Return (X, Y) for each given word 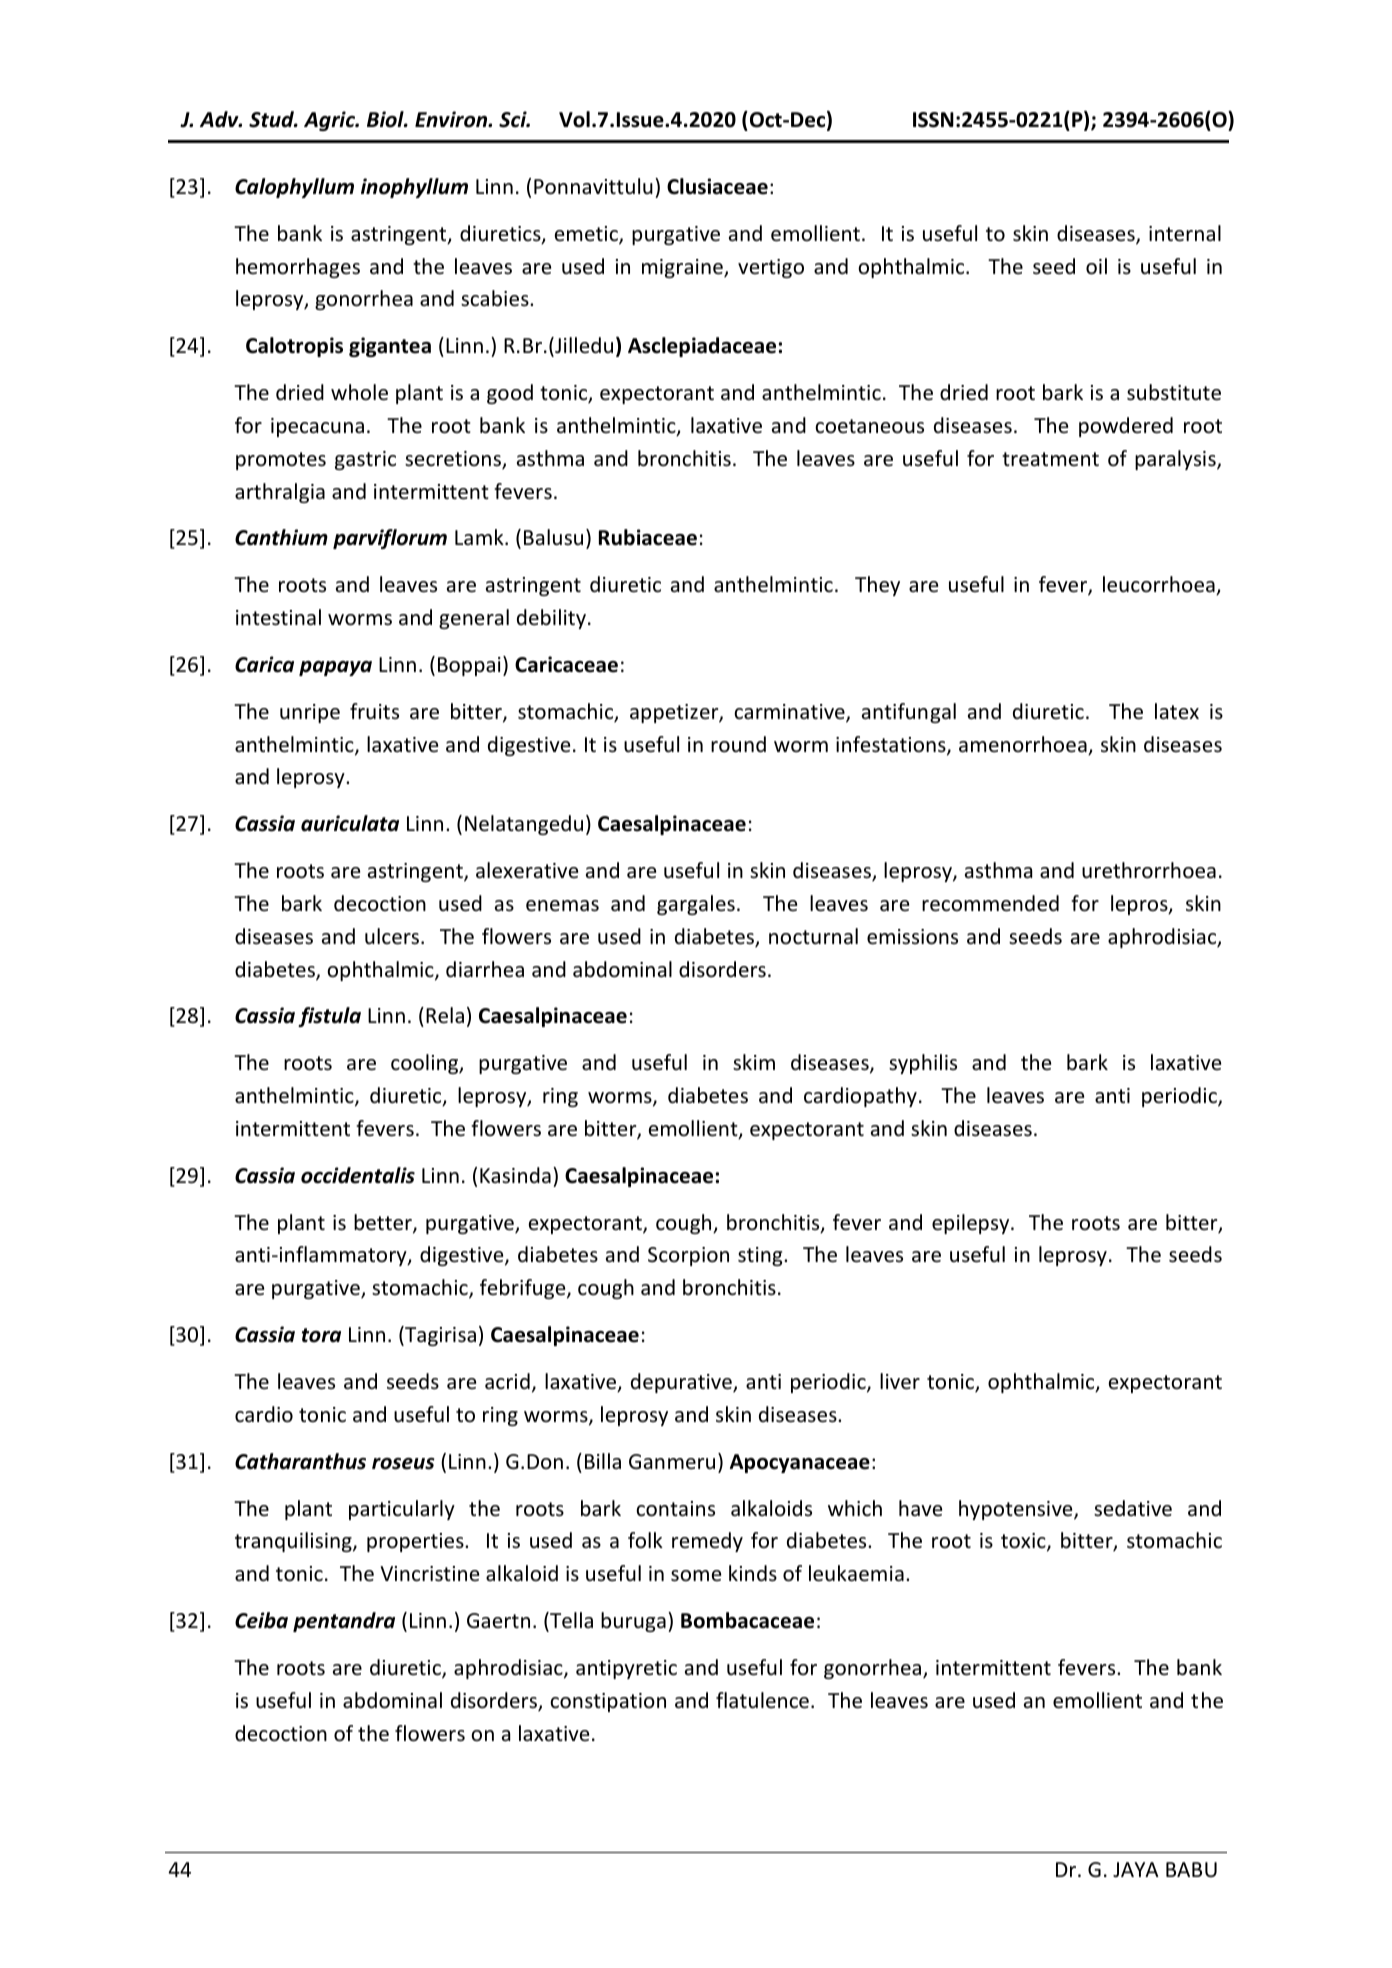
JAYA (1136, 1869)
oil (1096, 266)
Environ (452, 119)
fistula (329, 1017)
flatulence (762, 1700)
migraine (683, 268)
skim (754, 1062)
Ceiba (261, 1620)
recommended (990, 903)
